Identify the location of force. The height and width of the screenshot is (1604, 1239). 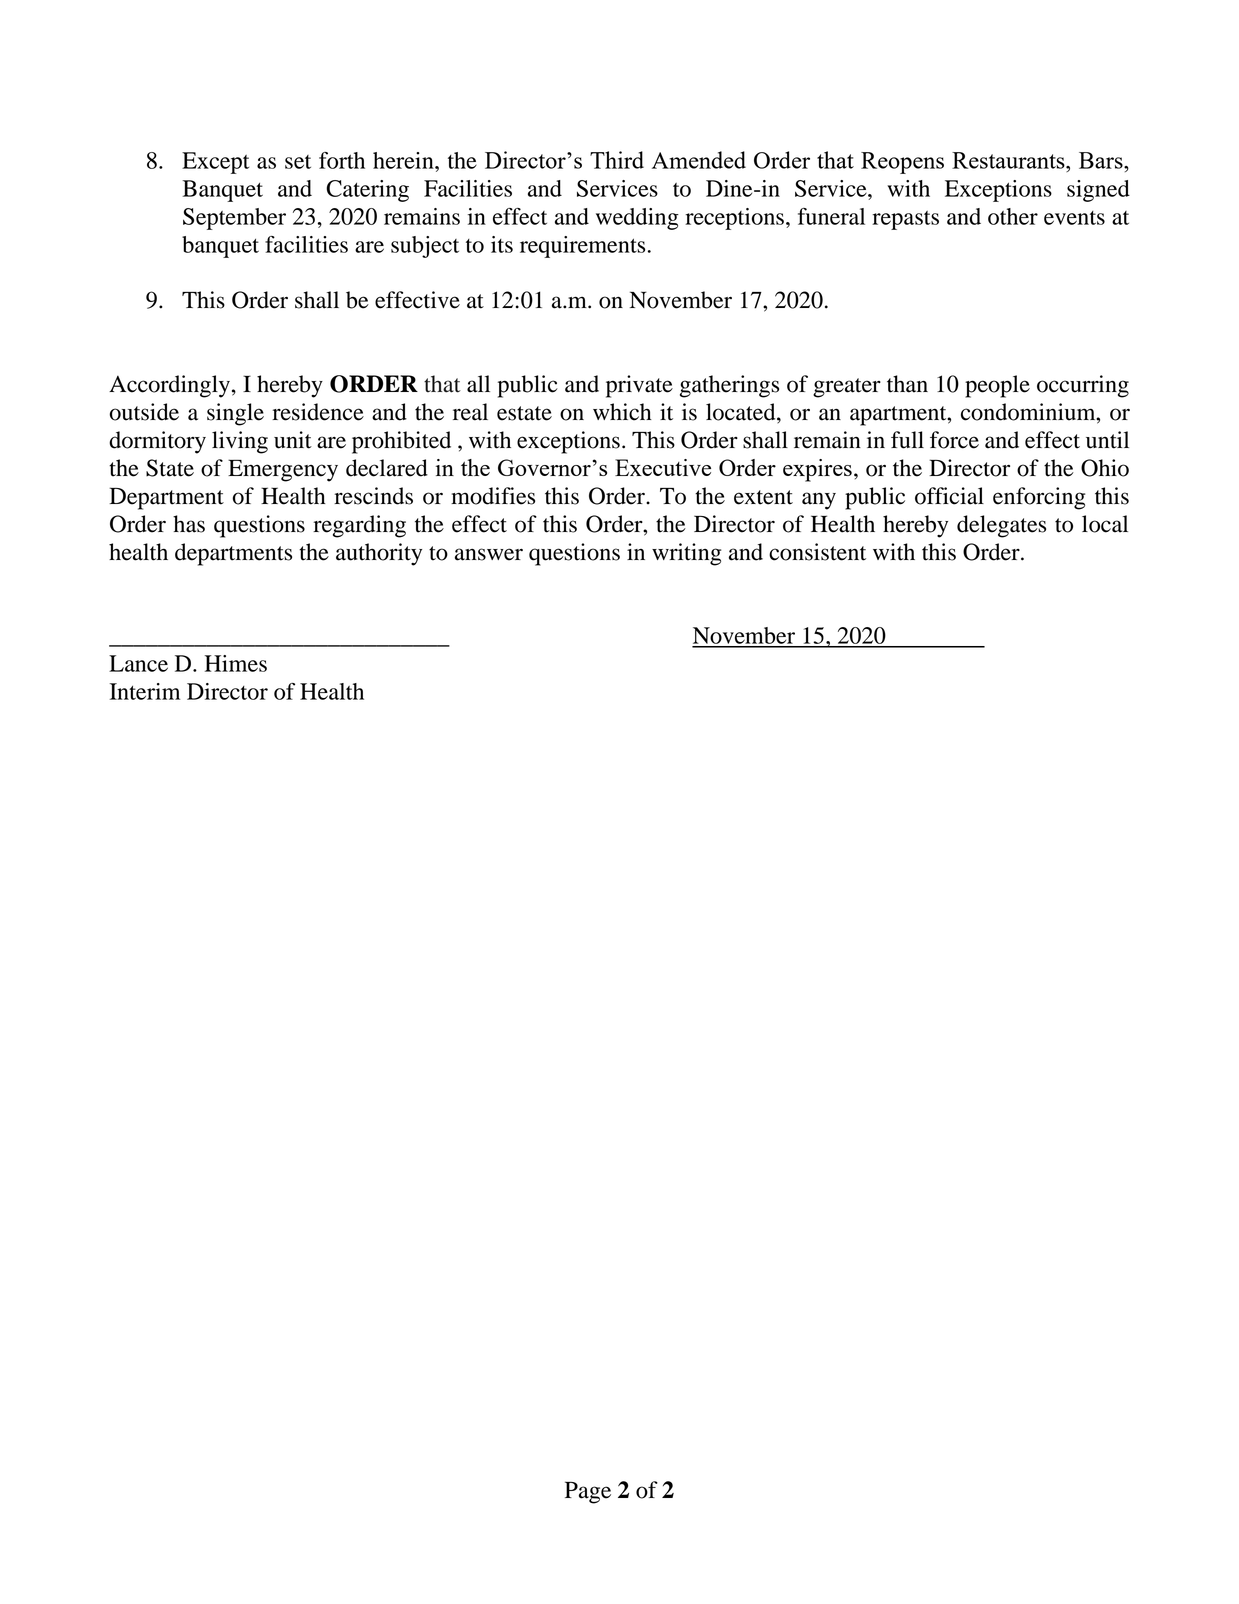
(954, 440).
